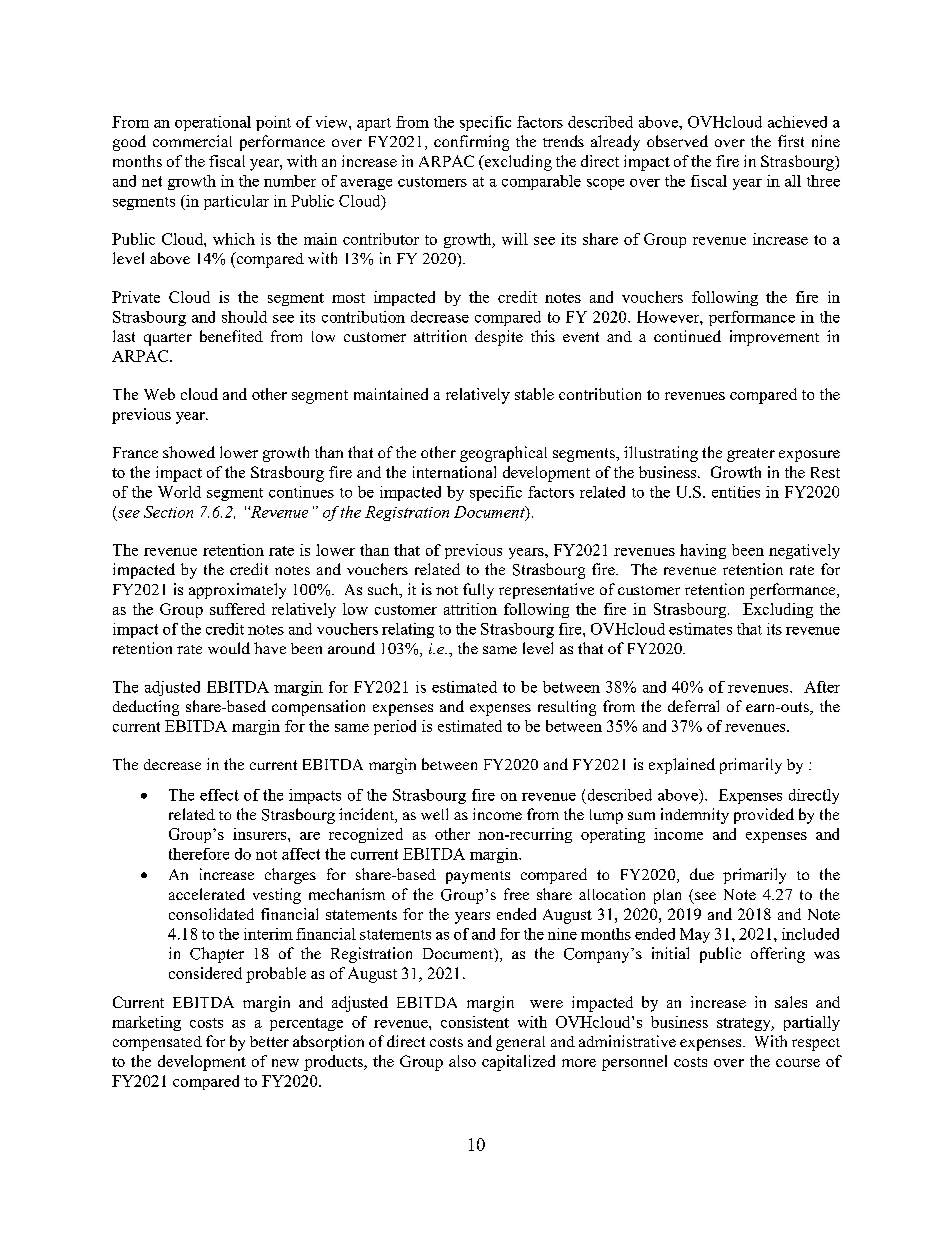 The height and width of the screenshot is (1233, 952). What do you see at coordinates (478, 591) in the screenshot?
I see `fully` at bounding box center [478, 591].
